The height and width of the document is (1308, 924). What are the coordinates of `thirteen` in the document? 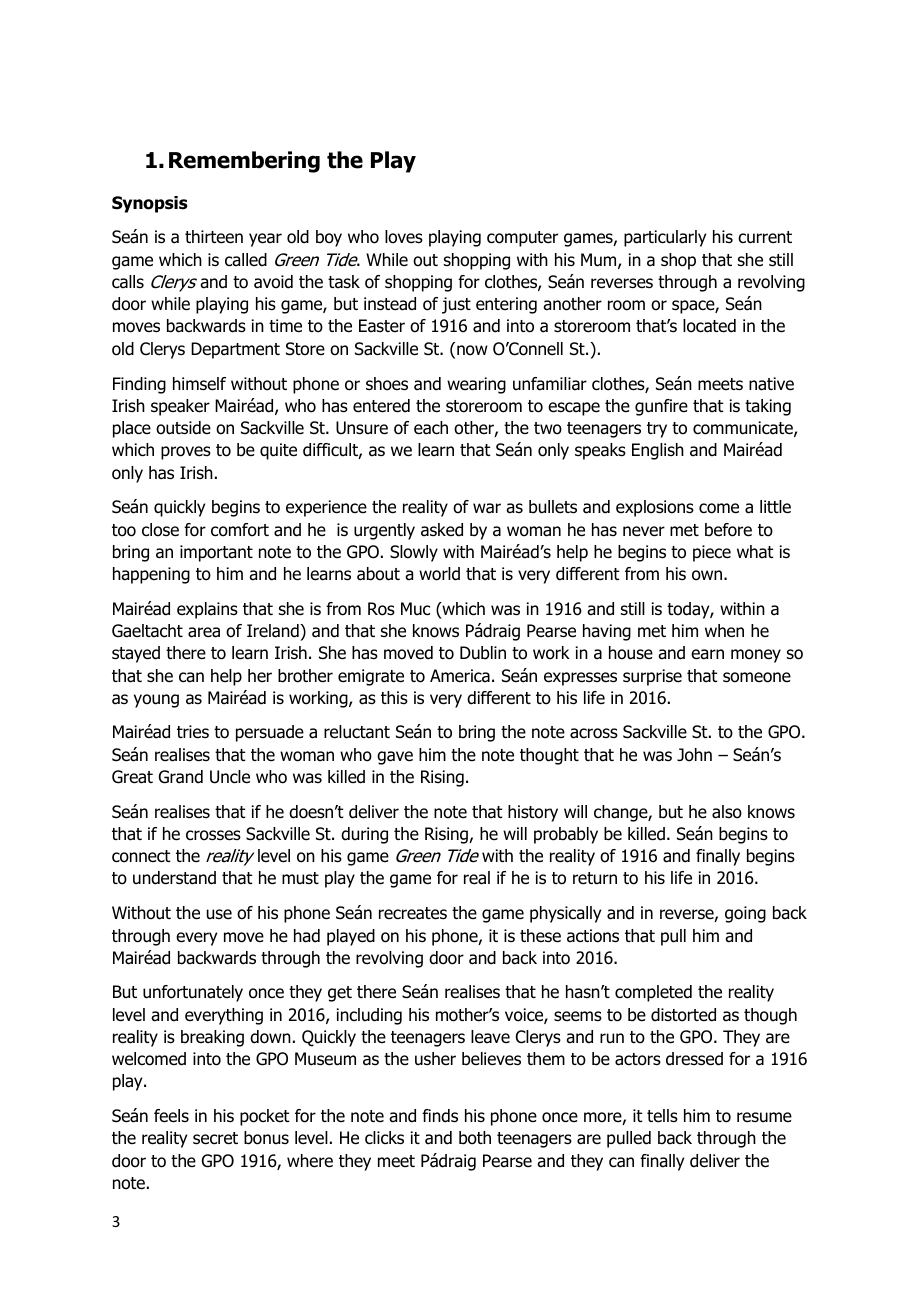 It's located at (214, 237).
